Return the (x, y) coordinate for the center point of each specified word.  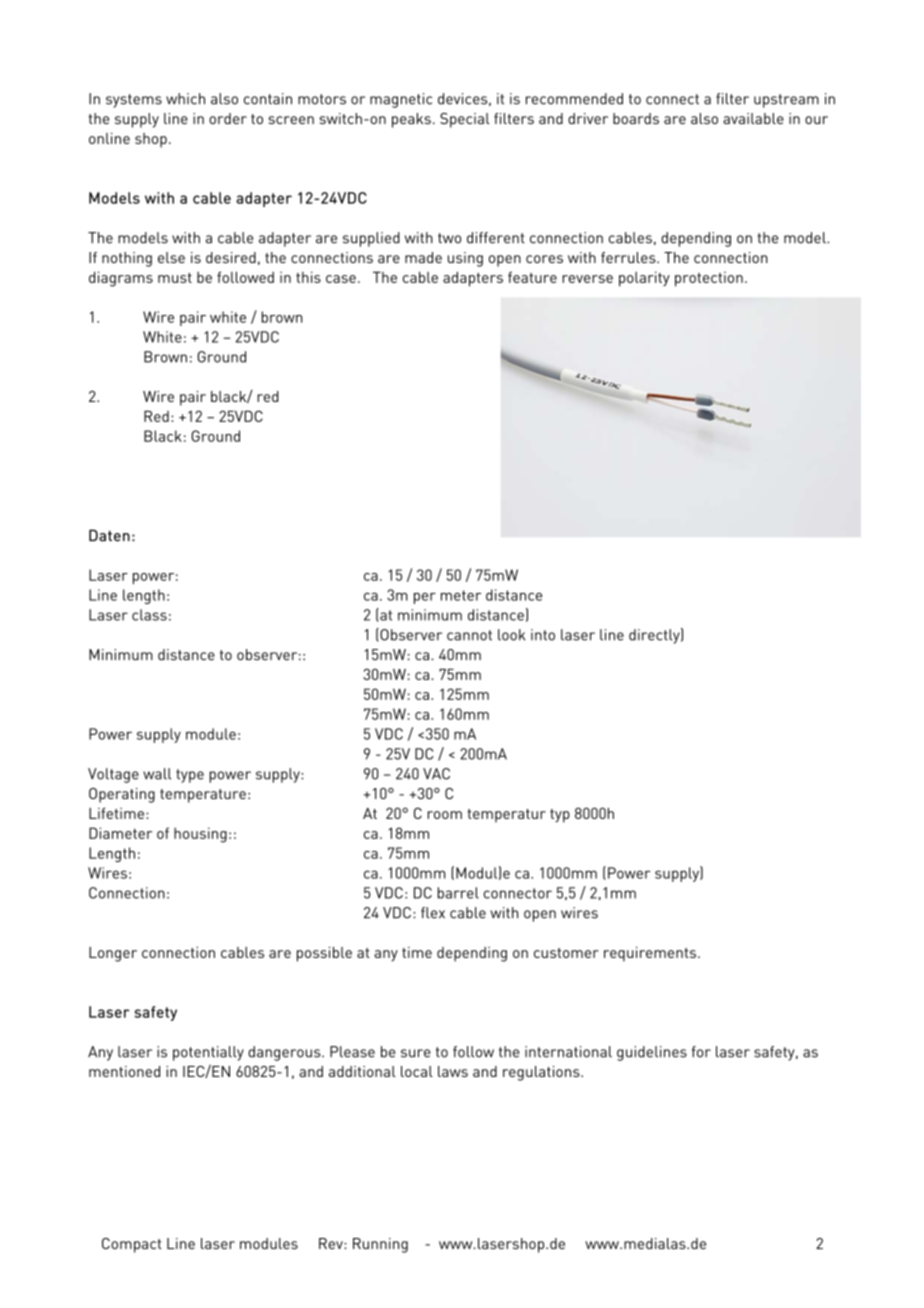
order (228, 118)
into (543, 635)
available (753, 118)
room (445, 815)
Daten (109, 535)
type (190, 776)
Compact (132, 1245)
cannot (469, 635)
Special (465, 120)
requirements (650, 954)
